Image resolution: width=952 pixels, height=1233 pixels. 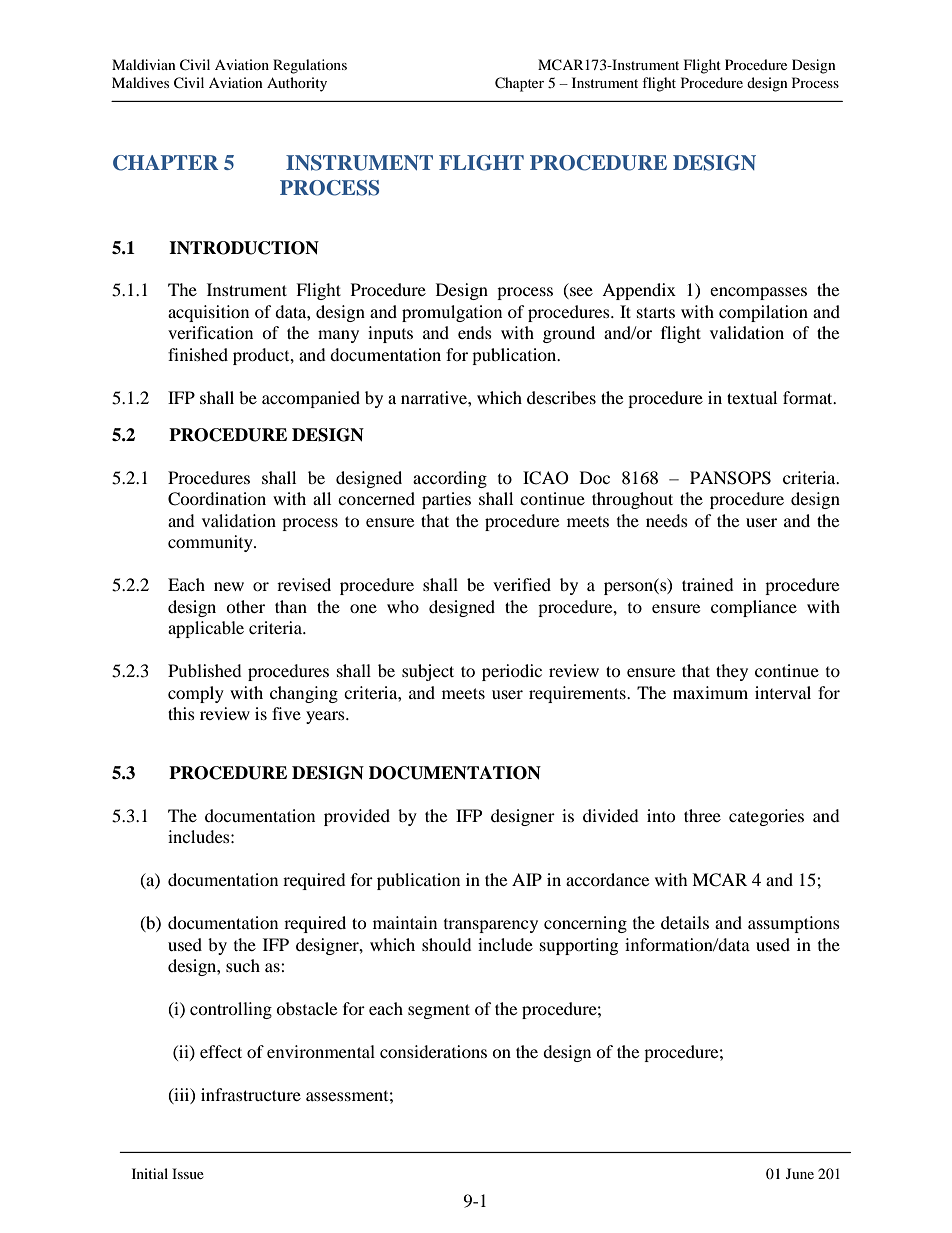 What do you see at coordinates (754, 608) in the image?
I see `compliance` at bounding box center [754, 608].
